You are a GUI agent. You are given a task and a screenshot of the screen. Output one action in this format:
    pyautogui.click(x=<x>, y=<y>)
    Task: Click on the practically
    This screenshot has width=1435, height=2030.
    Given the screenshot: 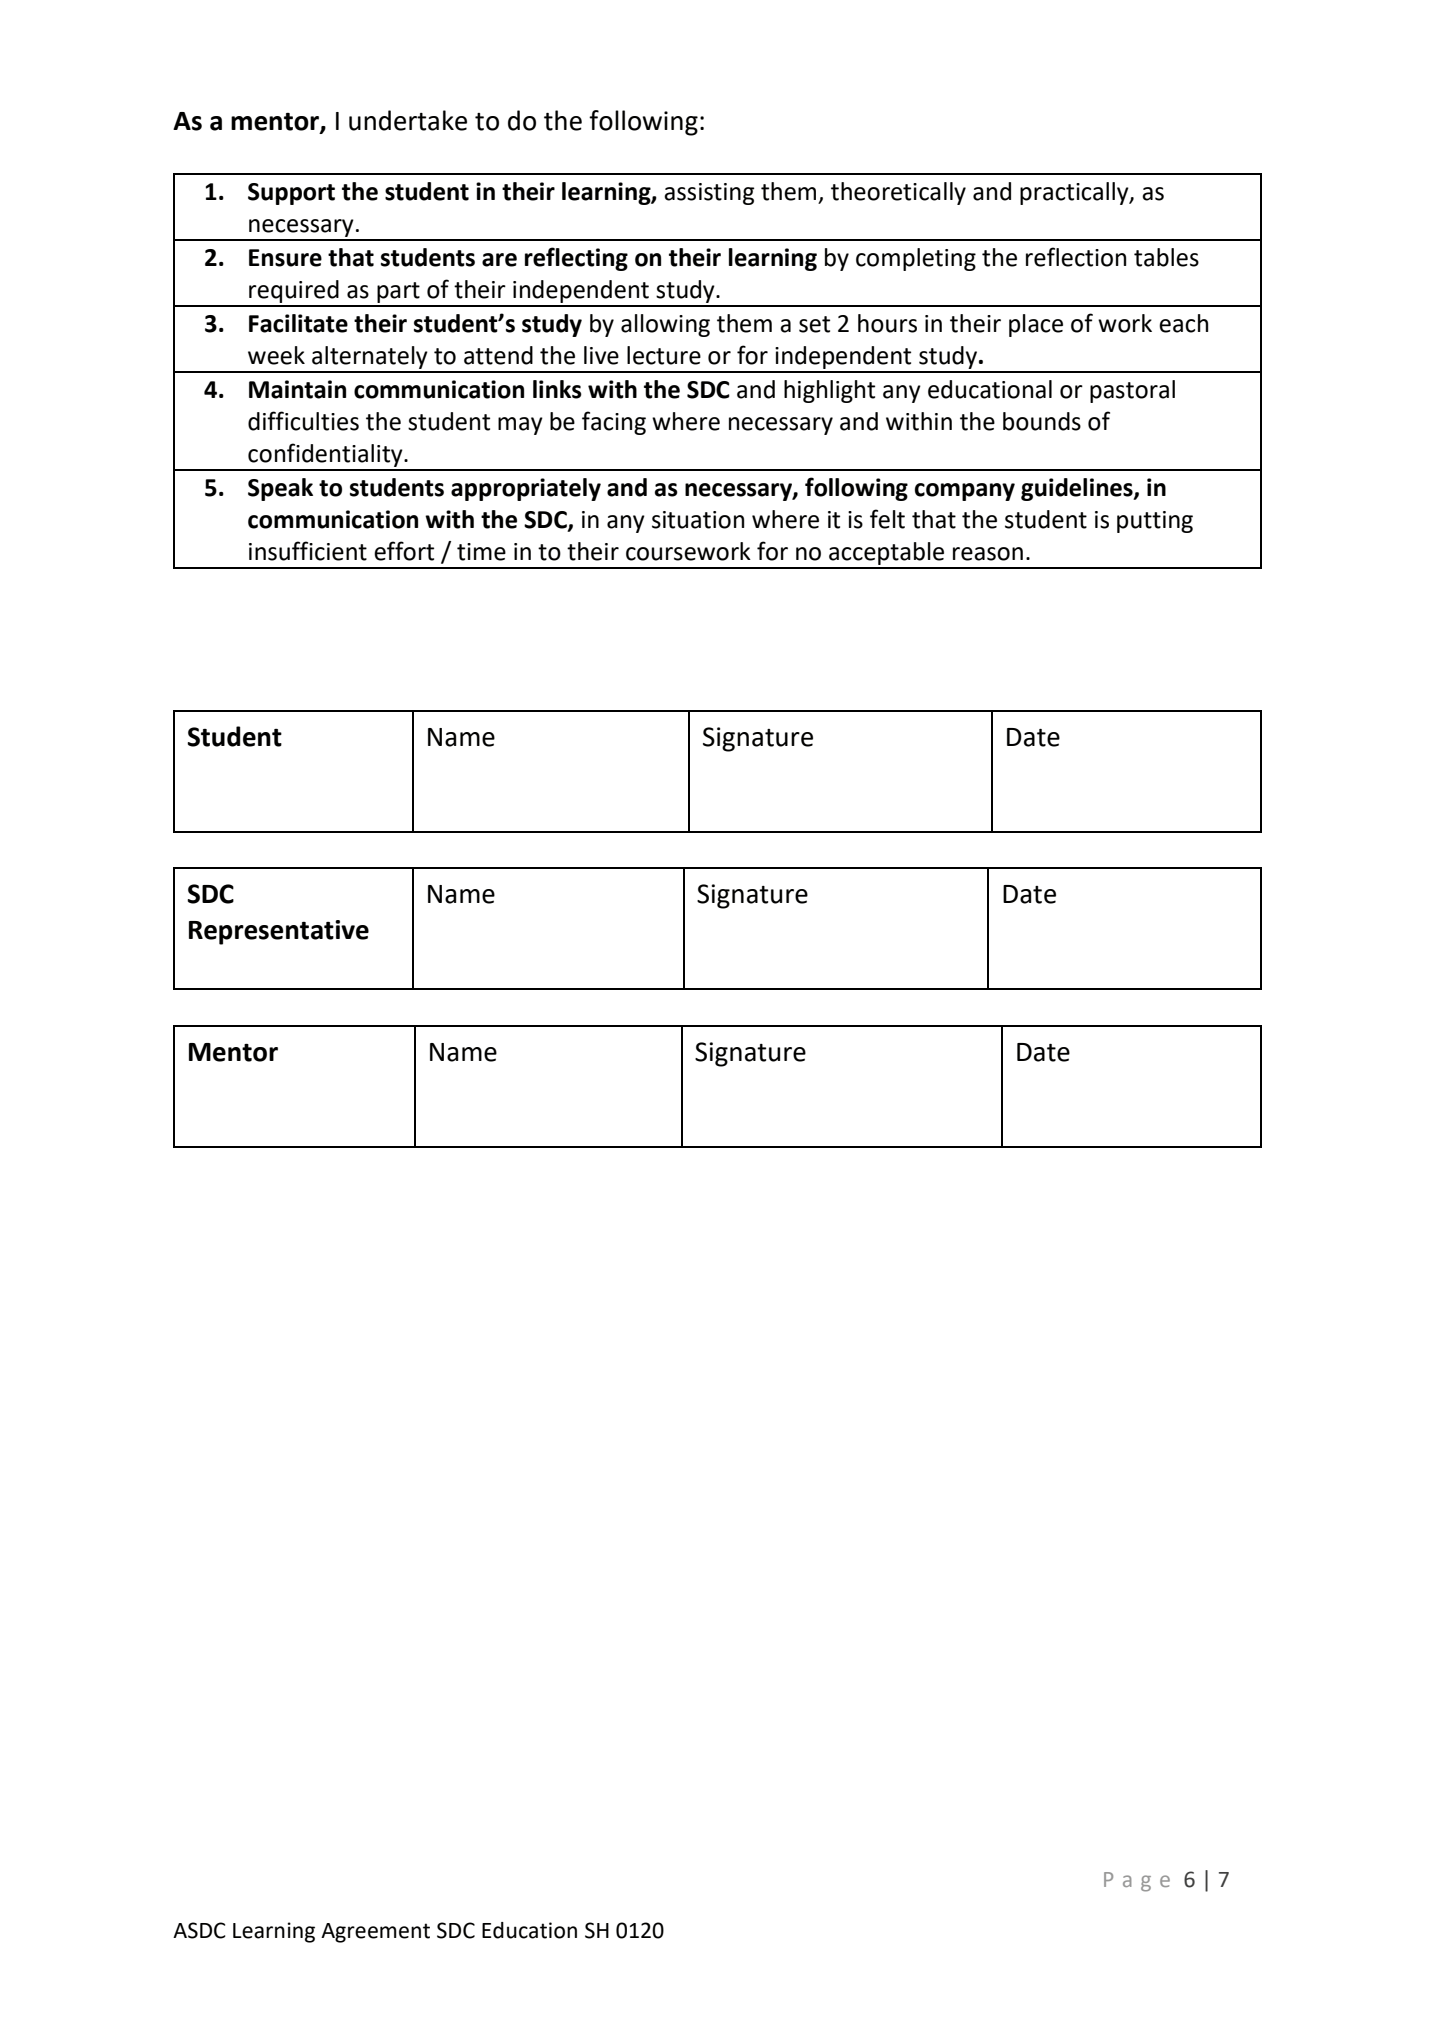 What is the action you would take?
    pyautogui.click(x=1075, y=193)
